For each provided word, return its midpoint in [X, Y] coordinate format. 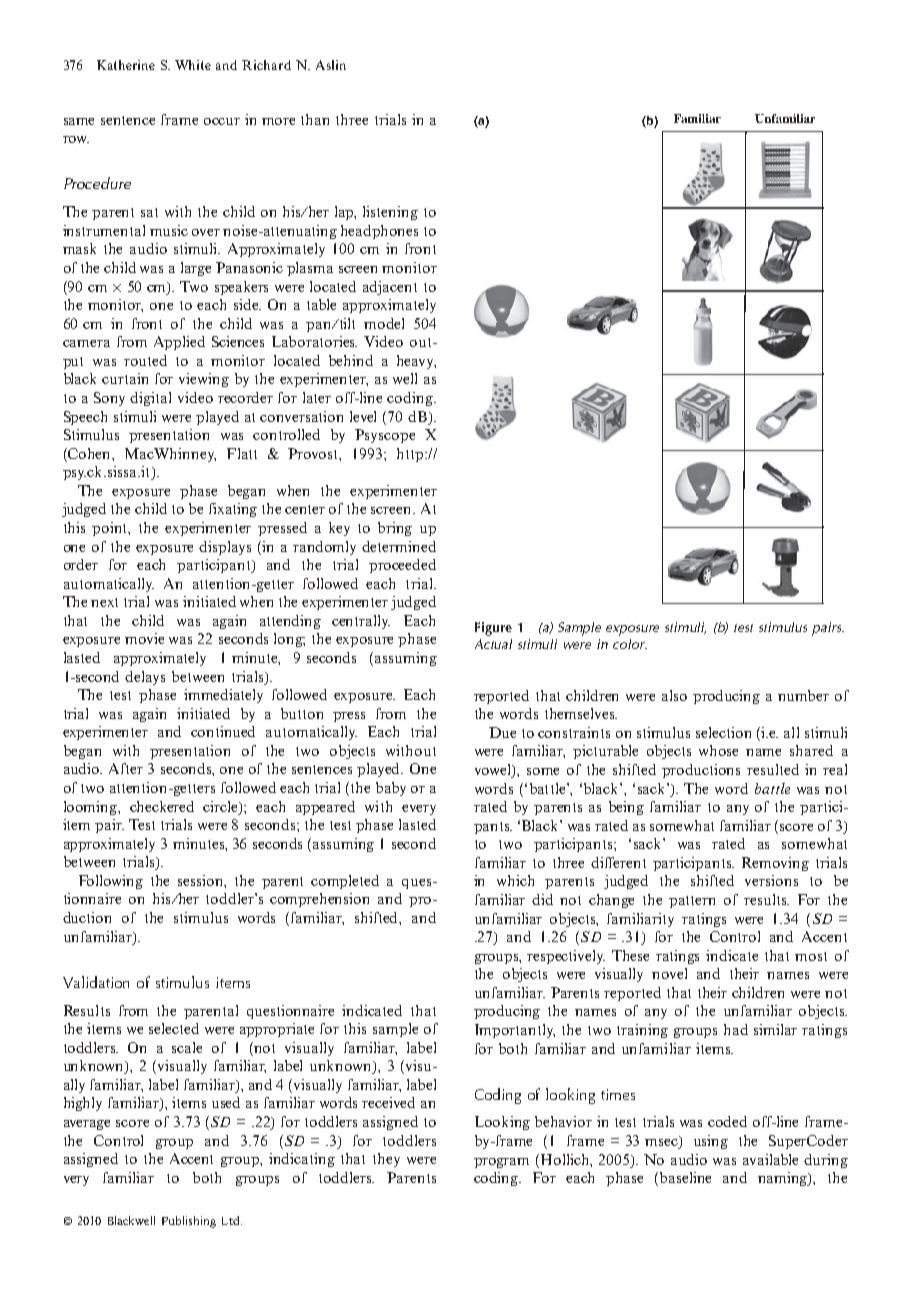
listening [390, 213]
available [770, 1159]
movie [144, 638]
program [501, 1163]
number [803, 695]
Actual [493, 644]
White [193, 65]
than [315, 119]
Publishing [189, 1222]
